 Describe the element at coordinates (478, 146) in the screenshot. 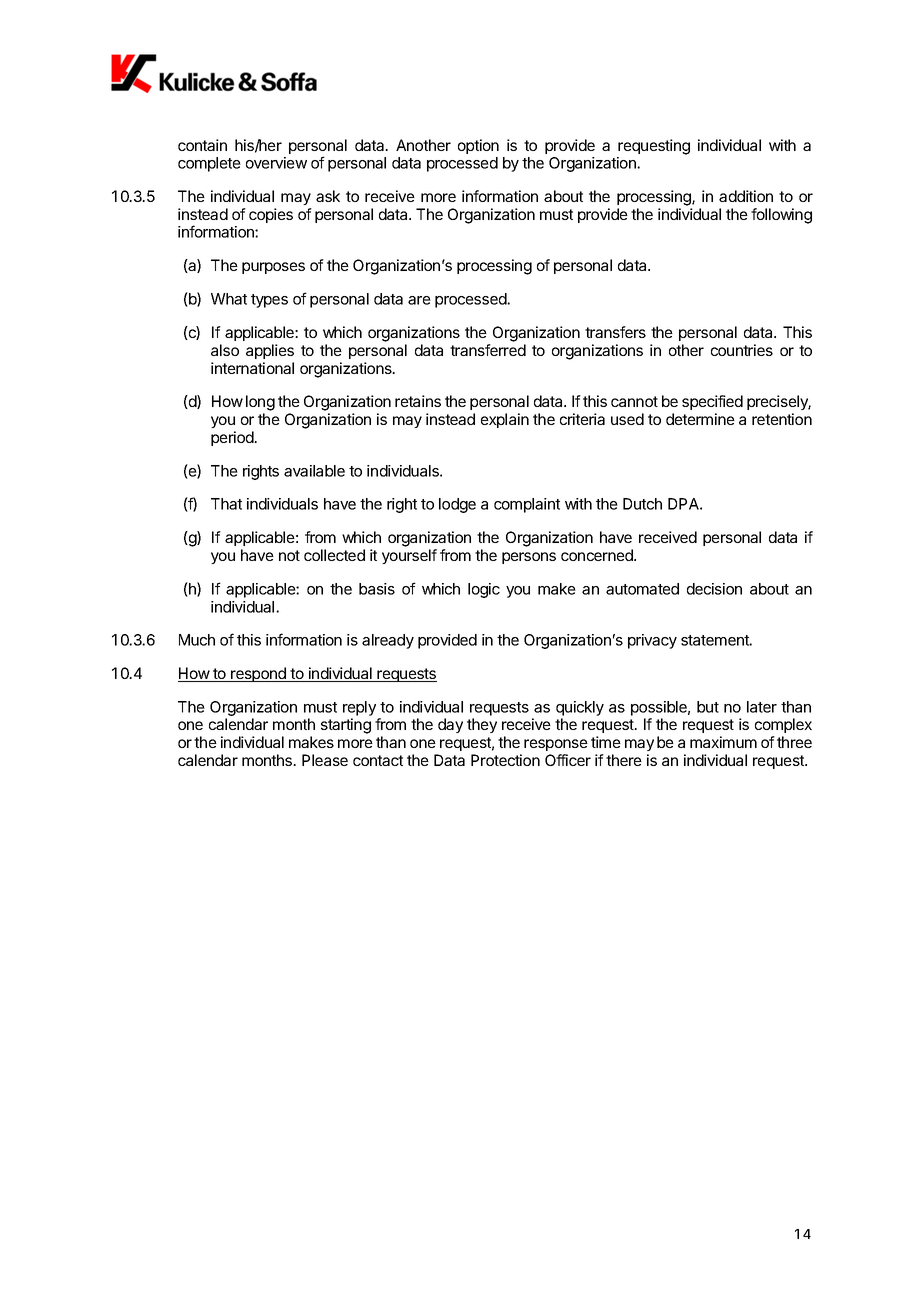

I see `option` at that location.
